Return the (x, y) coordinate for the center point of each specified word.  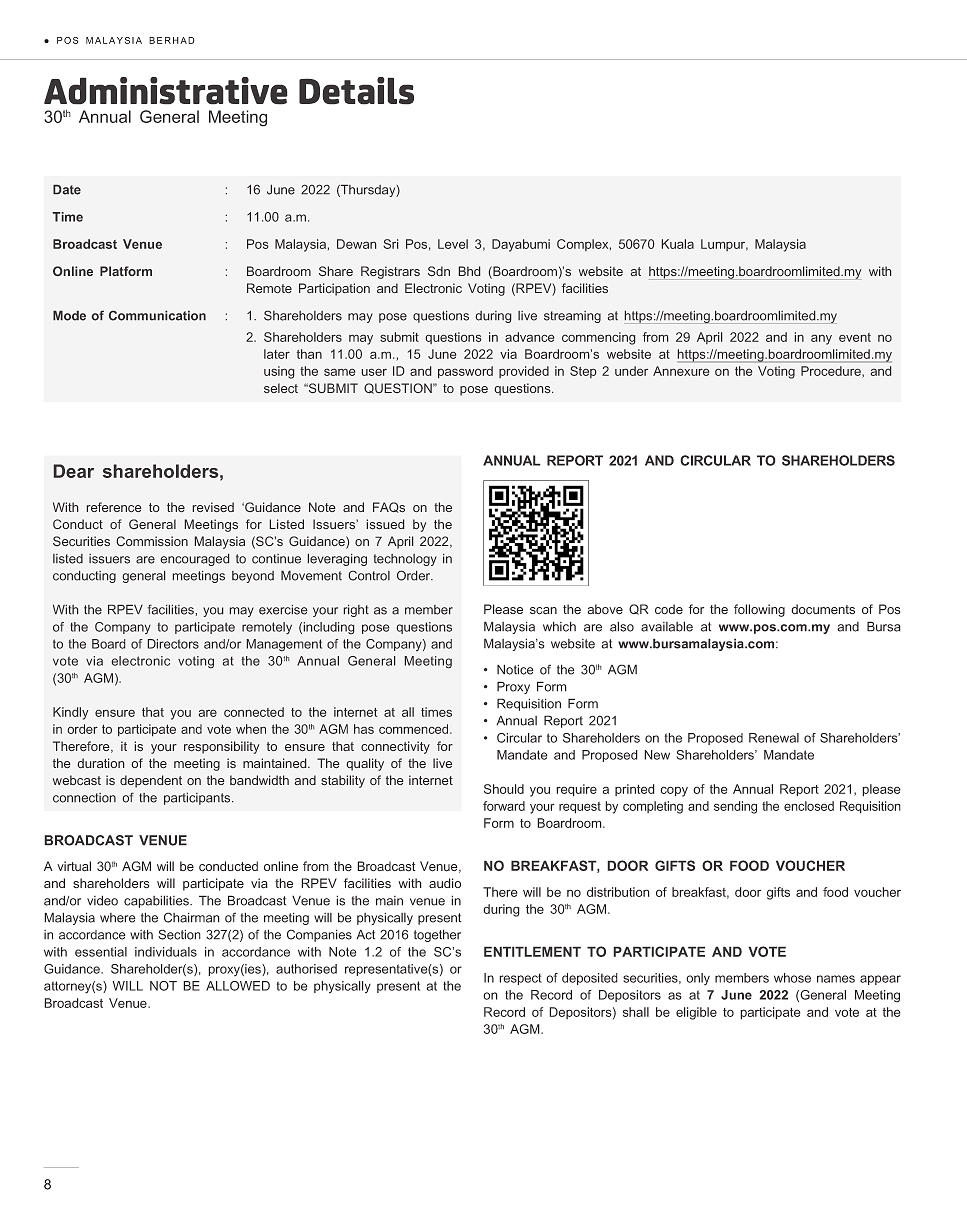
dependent (151, 781)
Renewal (774, 738)
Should (504, 789)
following (759, 610)
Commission (152, 541)
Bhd (469, 271)
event (855, 337)
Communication (157, 316)
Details (356, 91)
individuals (166, 952)
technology (405, 560)
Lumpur (724, 245)
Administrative (166, 91)
